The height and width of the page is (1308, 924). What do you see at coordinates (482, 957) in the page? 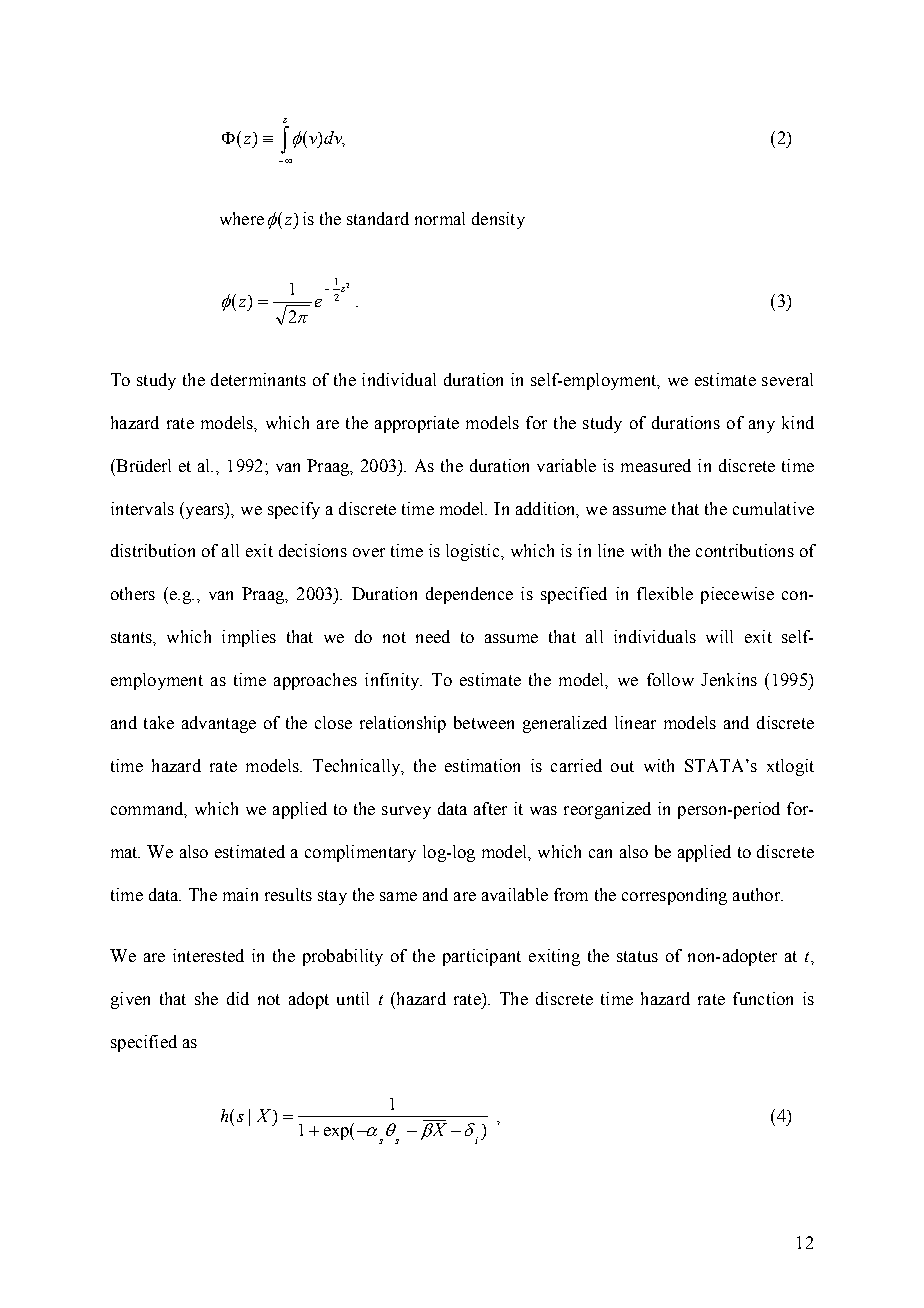
I see `participant` at bounding box center [482, 957].
